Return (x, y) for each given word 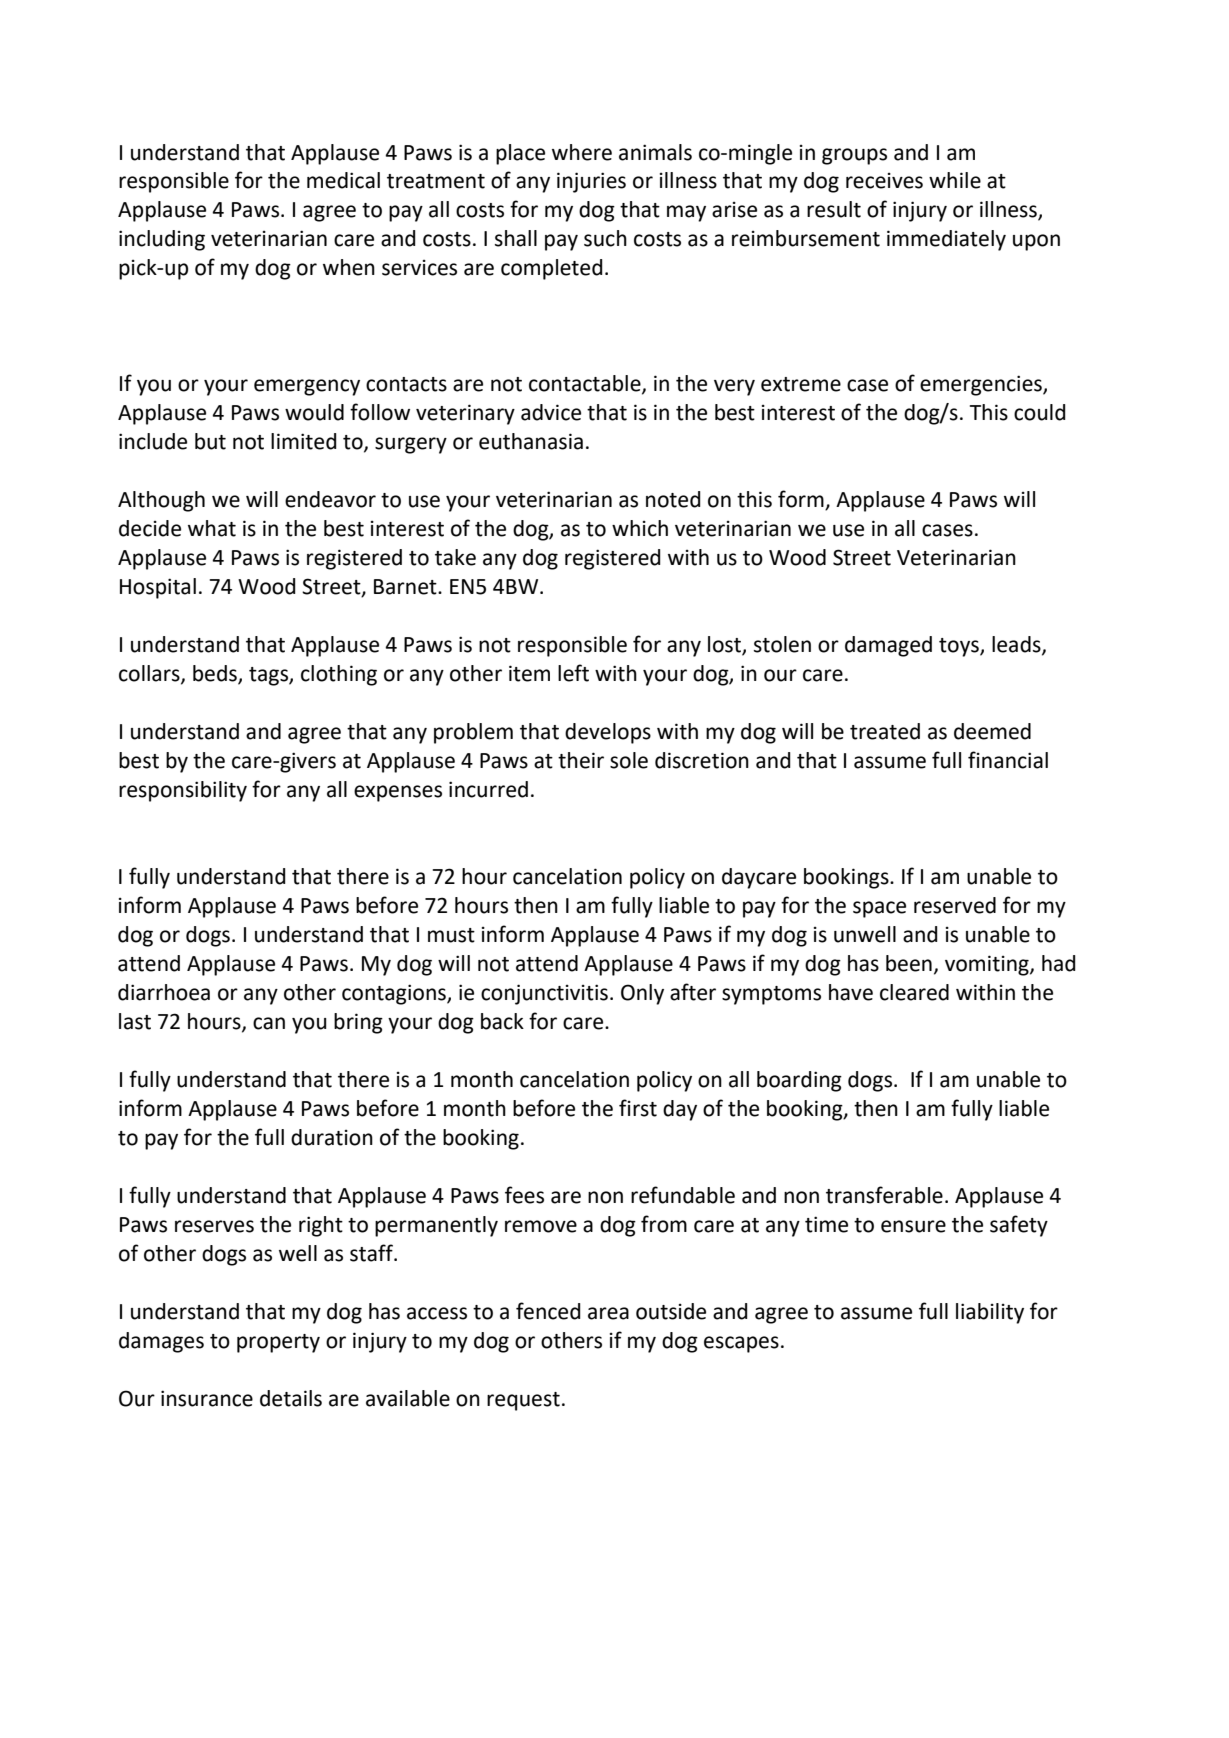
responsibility (183, 791)
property (278, 1343)
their (581, 760)
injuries (591, 182)
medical (343, 180)
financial (1008, 760)
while (955, 180)
